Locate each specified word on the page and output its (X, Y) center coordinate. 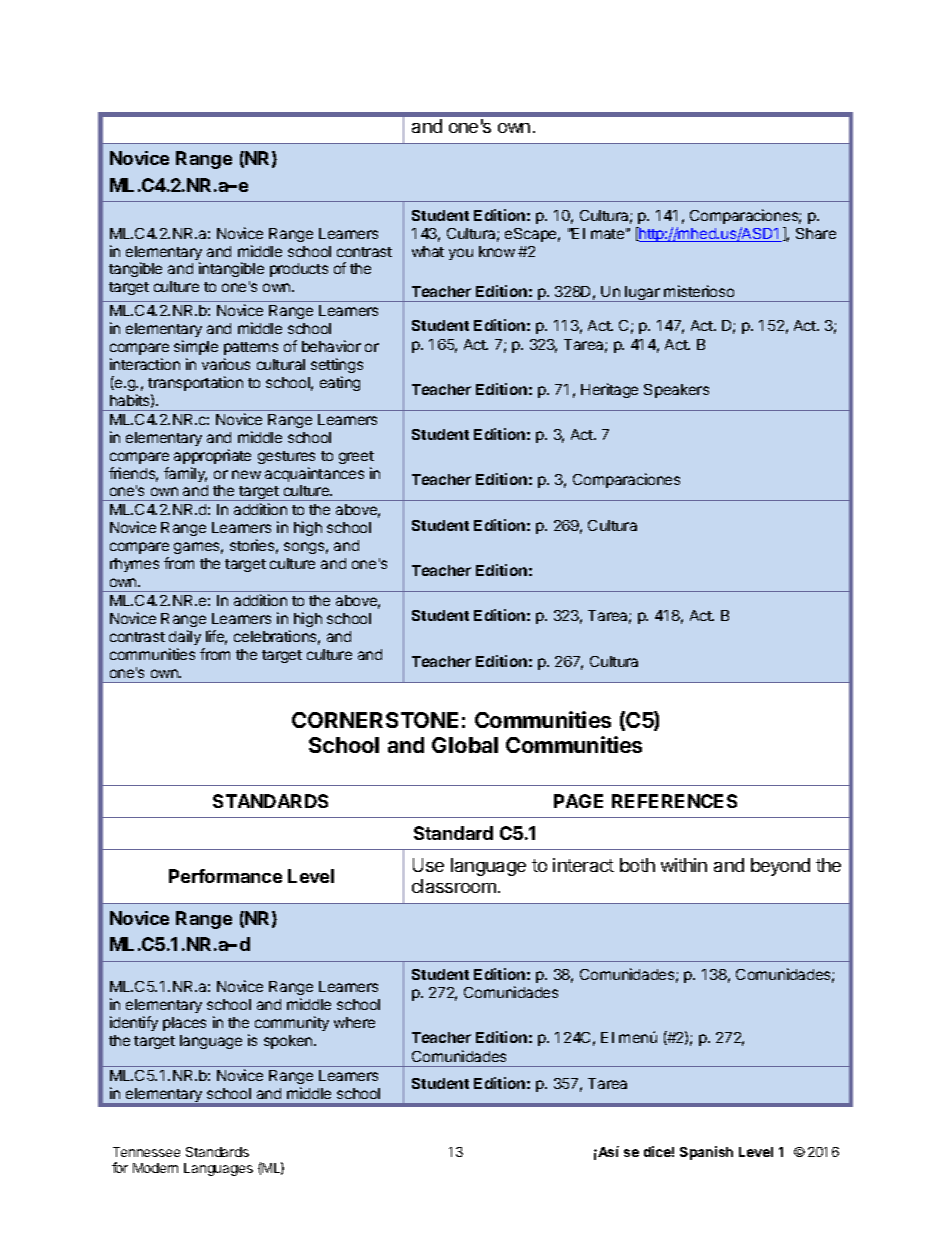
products (299, 270)
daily (185, 637)
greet (356, 457)
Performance (225, 876)
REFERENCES (674, 801)
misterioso (699, 291)
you (461, 254)
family (185, 474)
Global (465, 745)
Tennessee (146, 1152)
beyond (780, 867)
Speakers (676, 391)
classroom (454, 886)
